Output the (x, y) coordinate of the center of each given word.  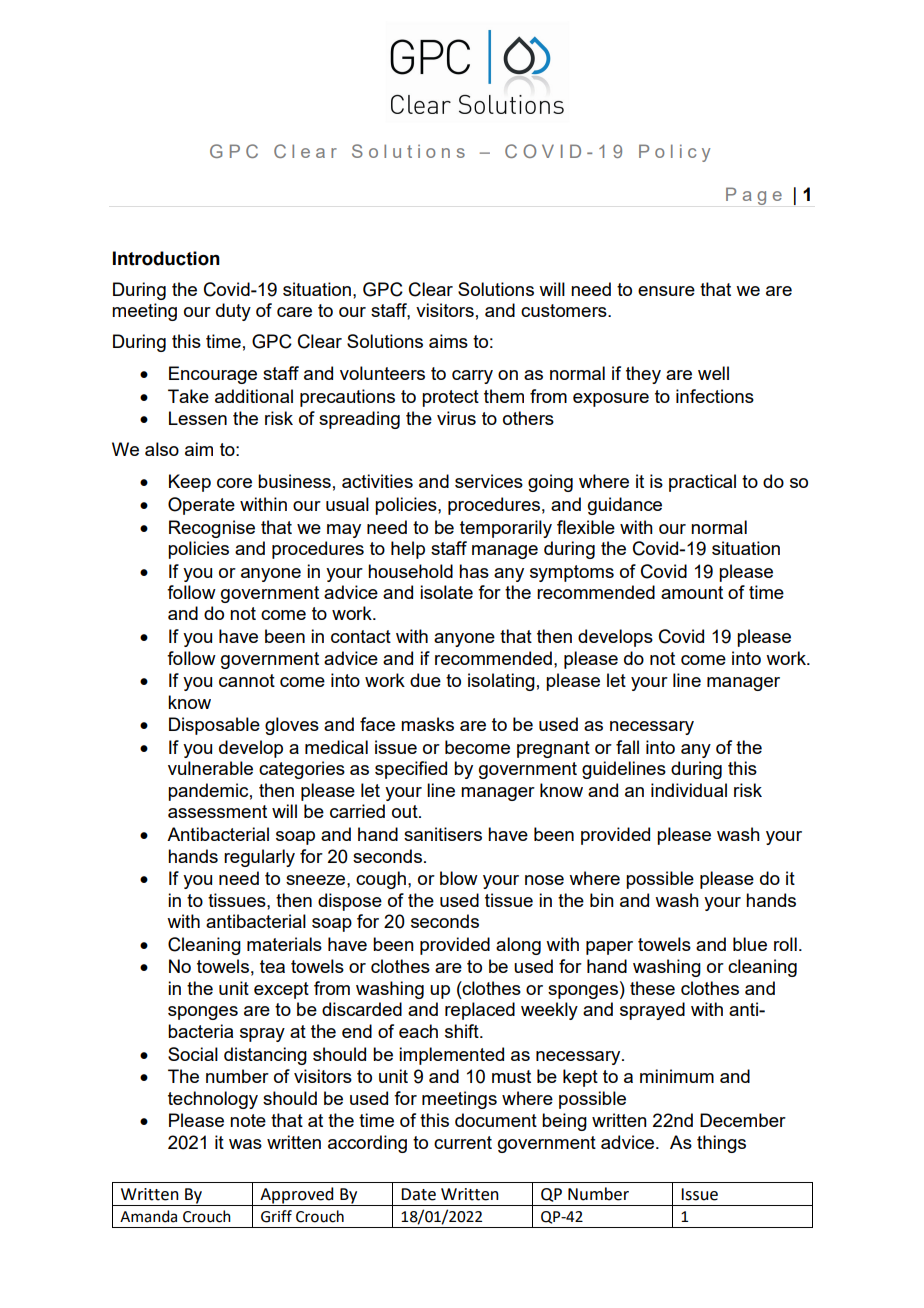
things (721, 1144)
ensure (666, 291)
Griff (276, 1216)
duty (233, 312)
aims (448, 341)
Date (418, 1194)
